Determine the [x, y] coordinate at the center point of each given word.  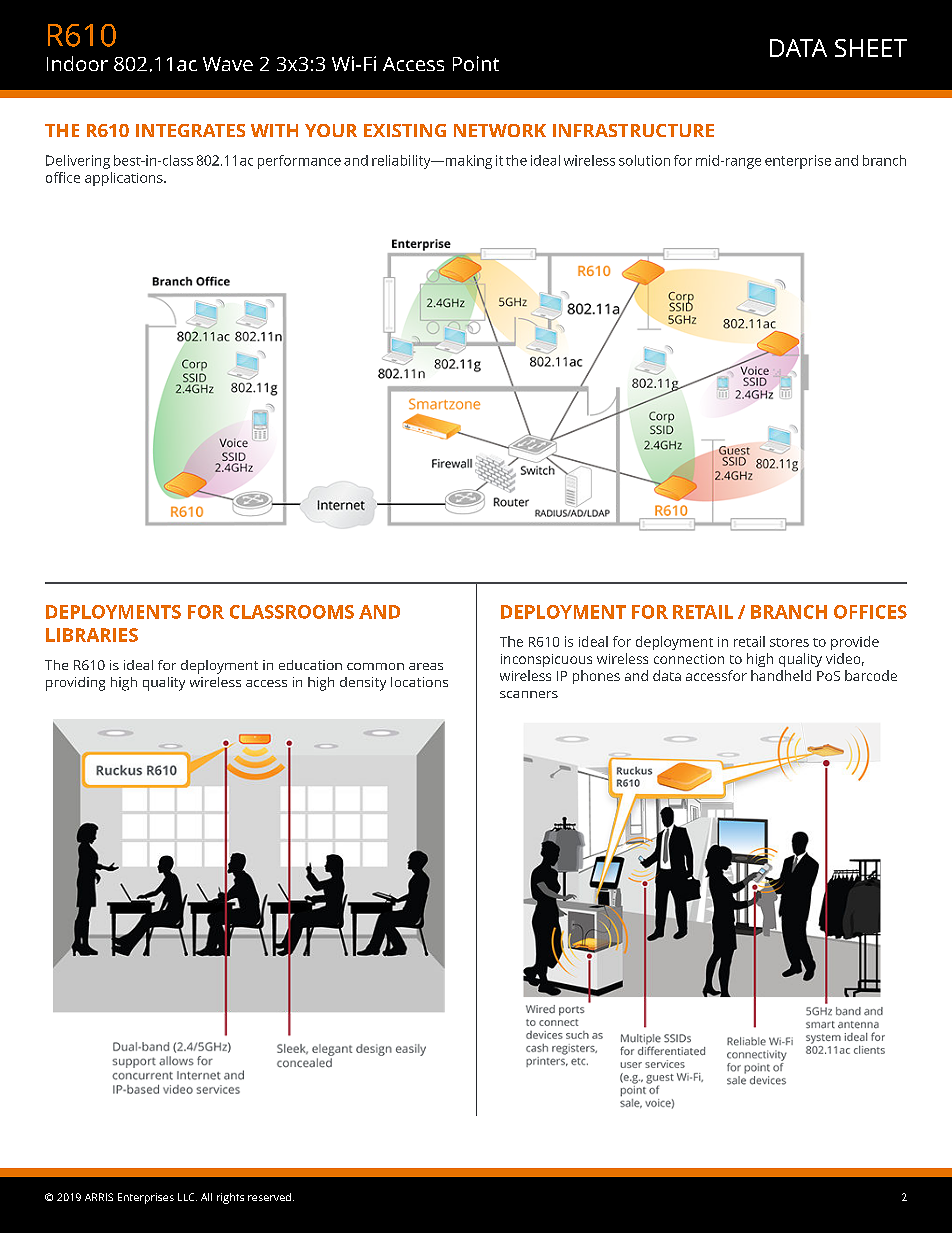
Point [476, 63]
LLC [187, 1197]
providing [75, 684]
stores [789, 642]
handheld [781, 675]
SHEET [871, 48]
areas [426, 666]
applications [125, 179]
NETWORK [500, 130]
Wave [228, 64]
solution [644, 160]
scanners [529, 694]
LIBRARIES [92, 635]
